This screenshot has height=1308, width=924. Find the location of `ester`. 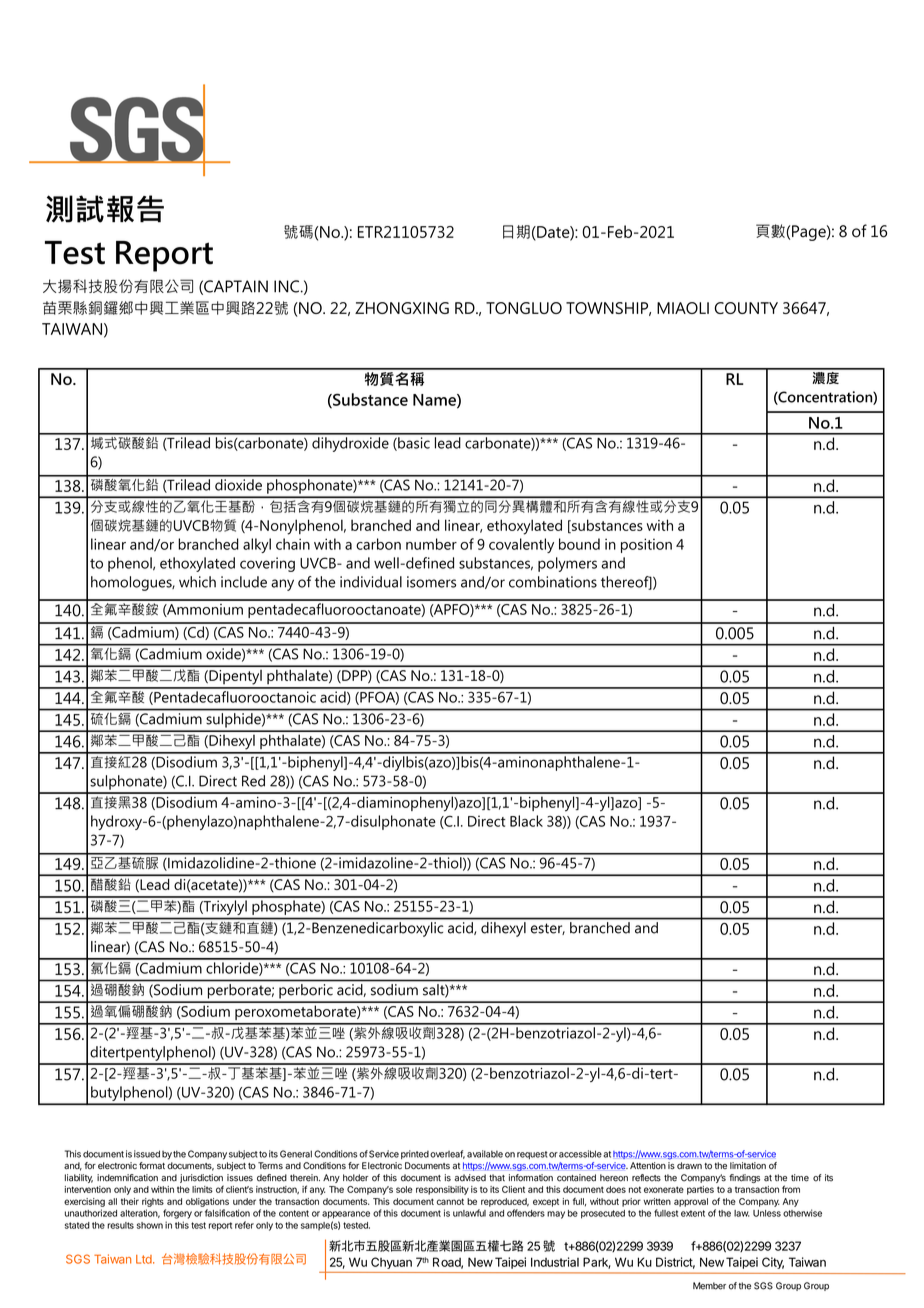

ester is located at coordinates (548, 929).
